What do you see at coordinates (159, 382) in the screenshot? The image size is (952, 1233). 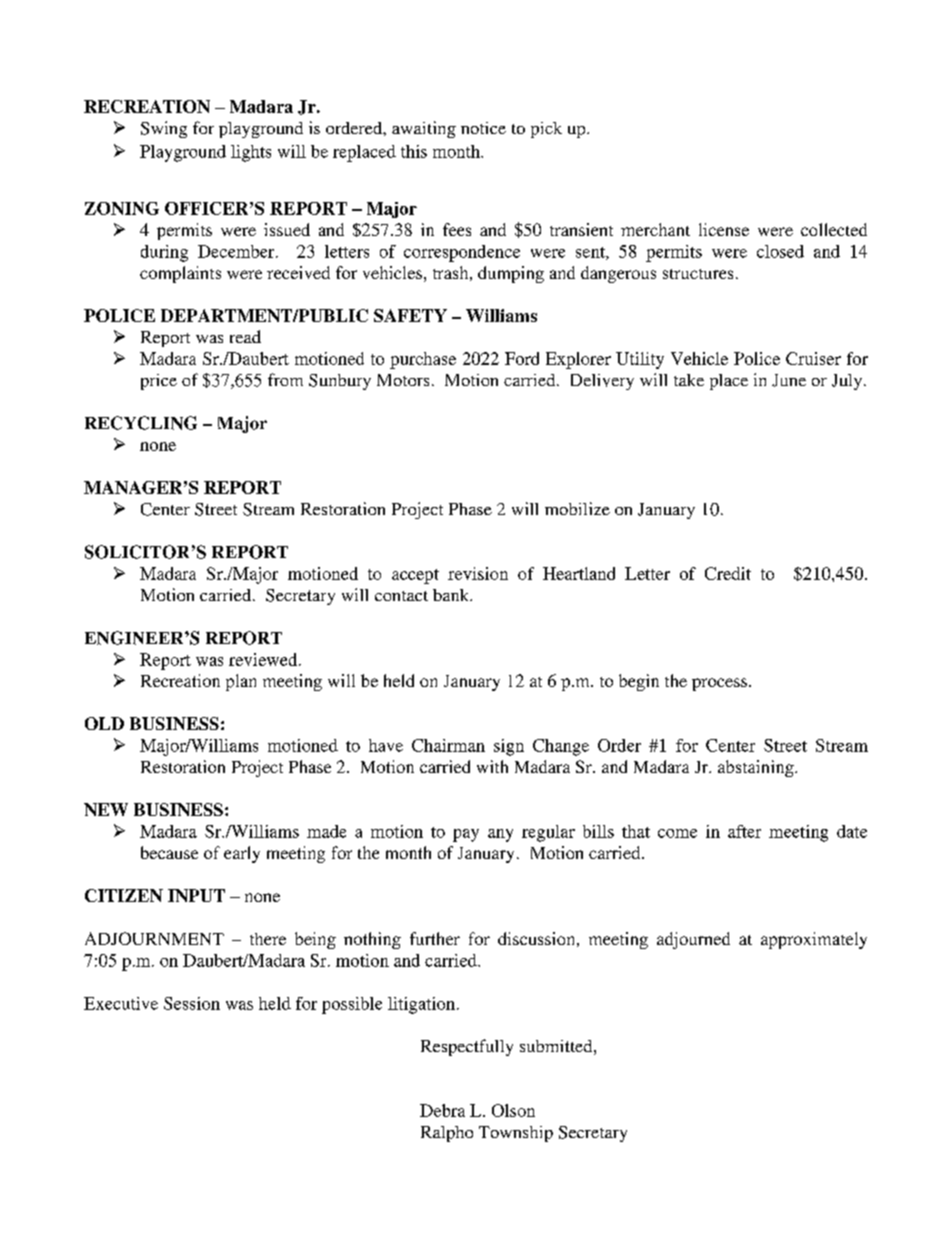 I see `price` at bounding box center [159, 382].
